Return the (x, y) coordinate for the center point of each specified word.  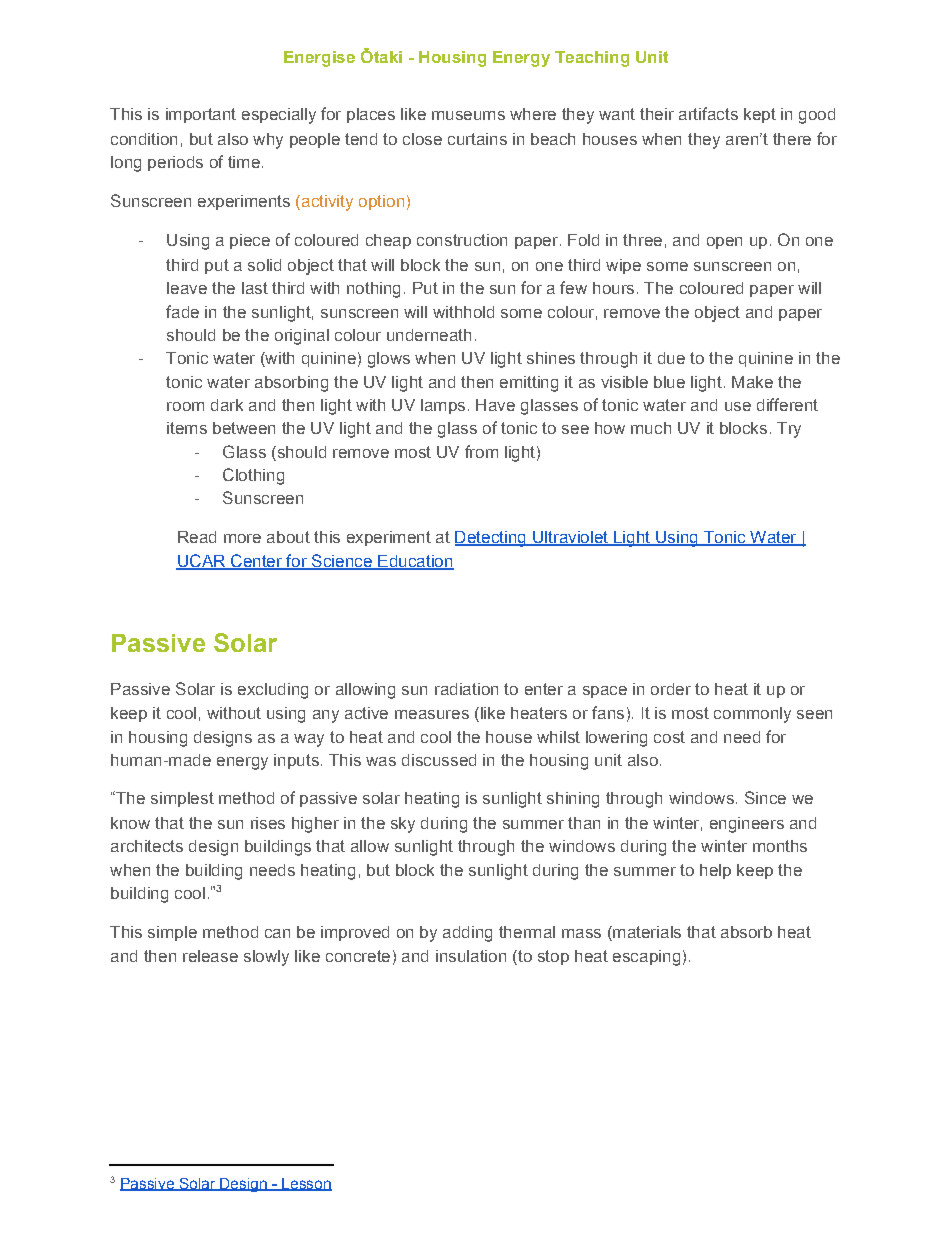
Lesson (306, 1184)
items (187, 428)
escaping (646, 958)
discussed (439, 760)
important (201, 115)
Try (789, 430)
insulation (471, 956)
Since (765, 797)
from (481, 451)
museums (468, 115)
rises (268, 823)
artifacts (708, 113)
